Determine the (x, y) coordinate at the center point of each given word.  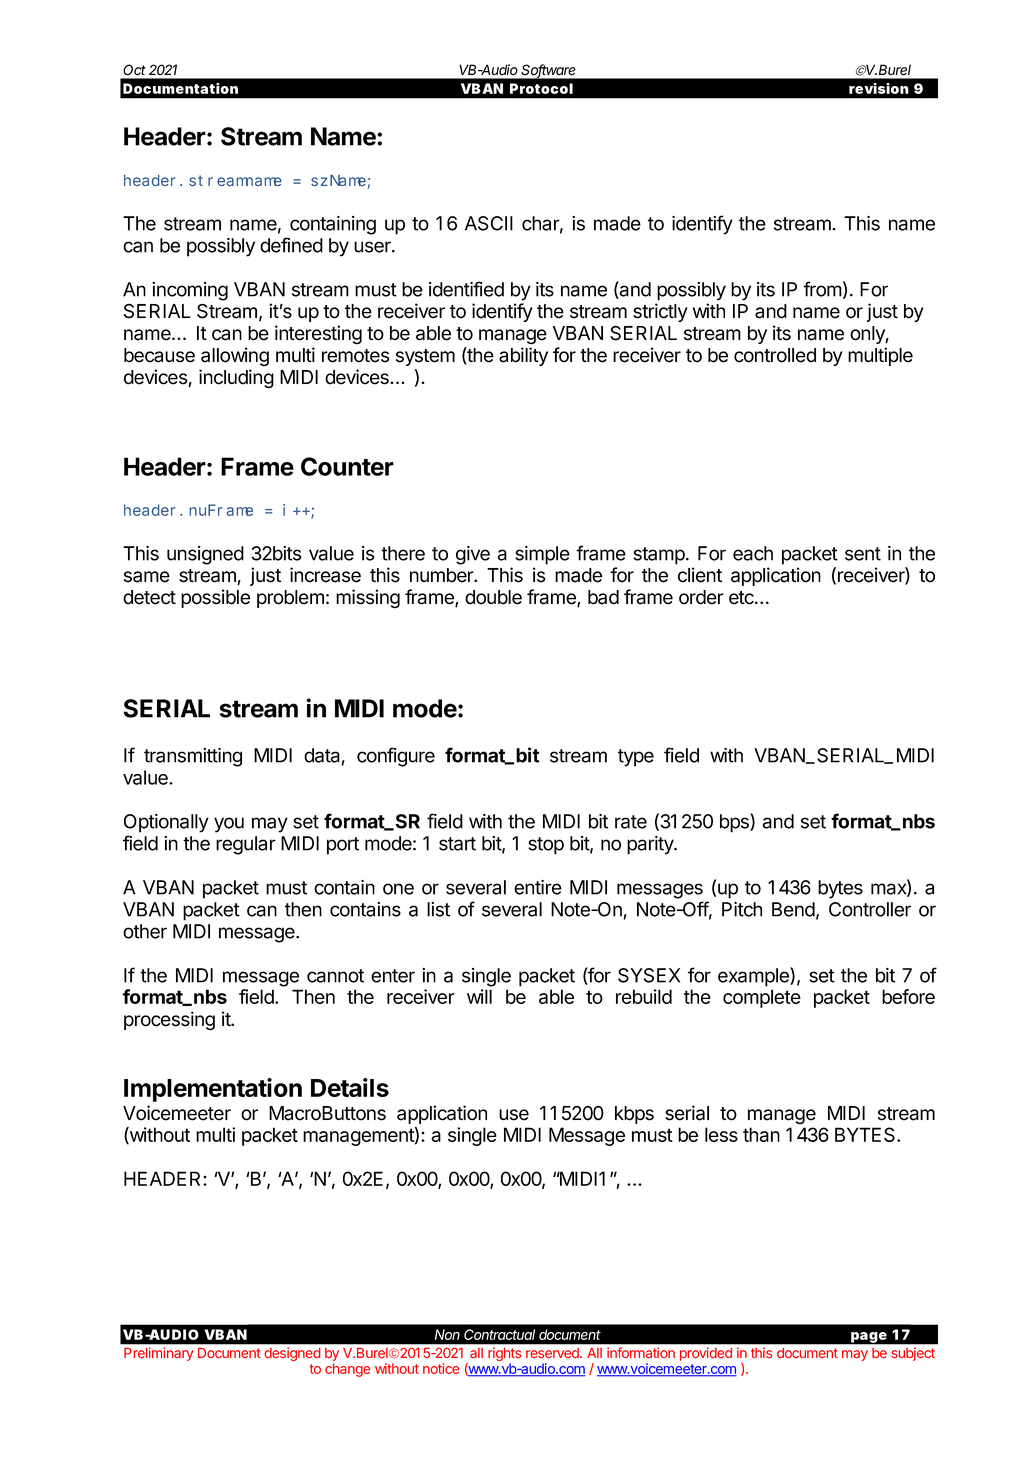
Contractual (499, 1334)
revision (879, 88)
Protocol (541, 88)
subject (913, 1354)
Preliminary (159, 1354)
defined (291, 245)
